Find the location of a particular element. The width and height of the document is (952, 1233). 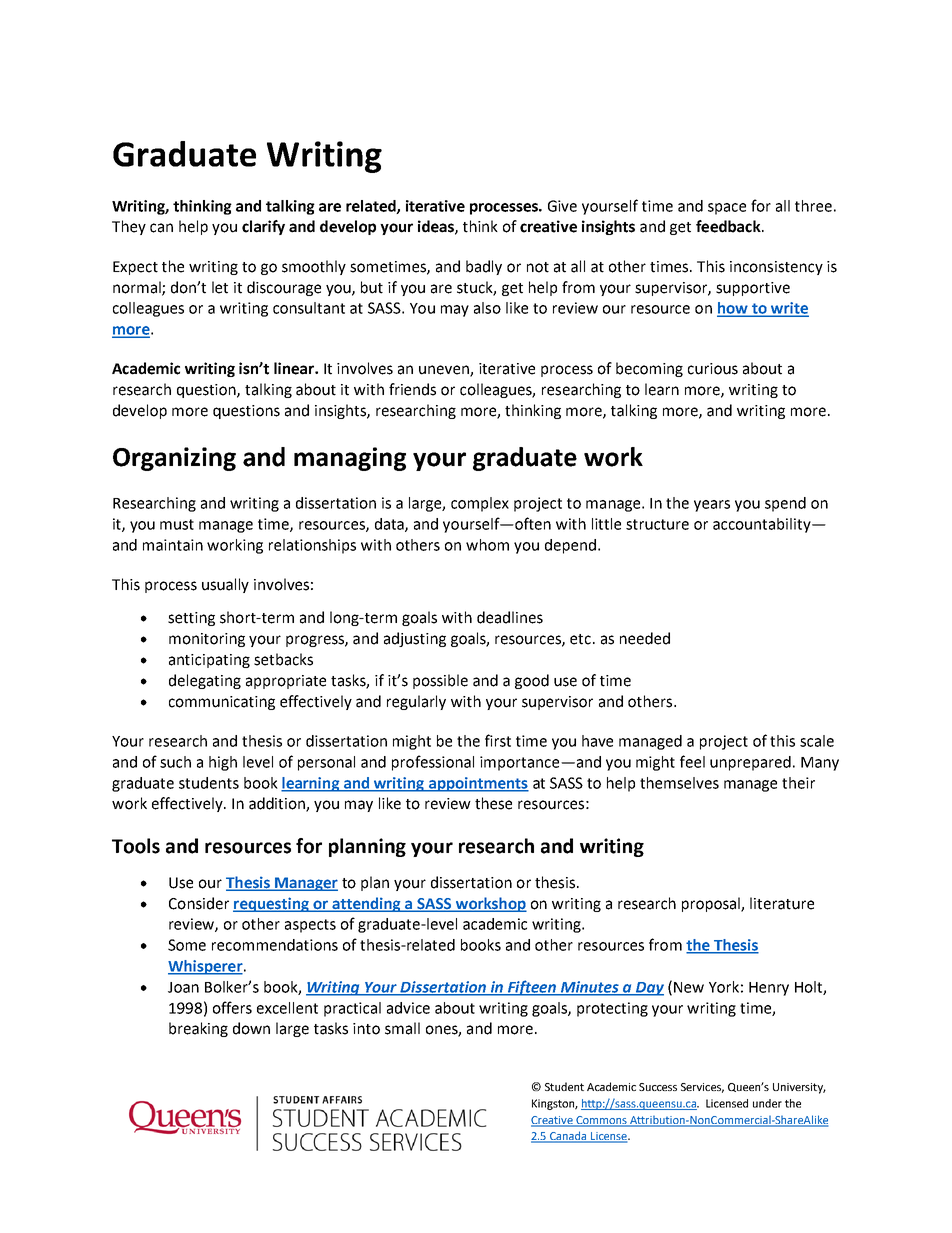

must is located at coordinates (177, 524).
